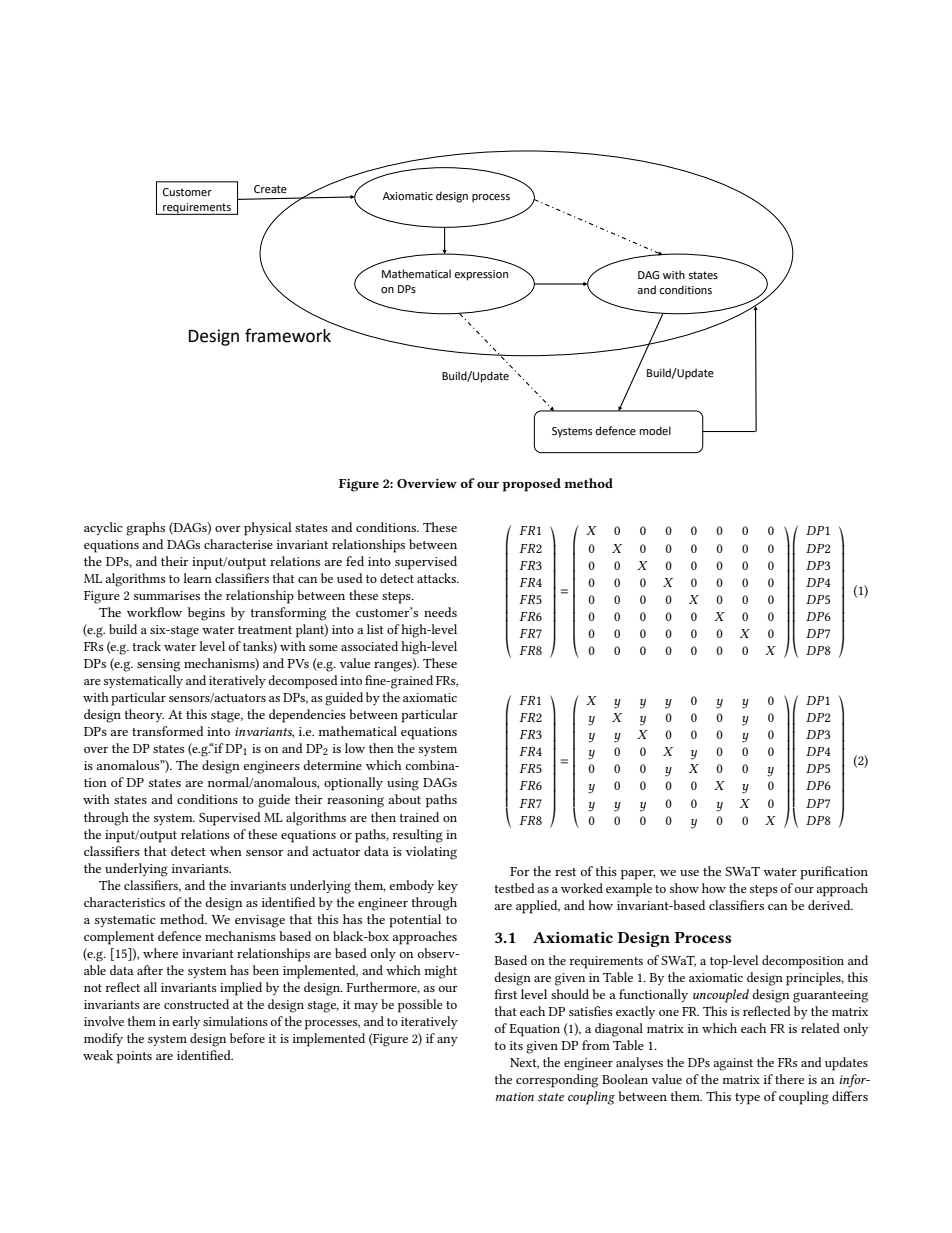  I want to click on points, so click(134, 1057).
